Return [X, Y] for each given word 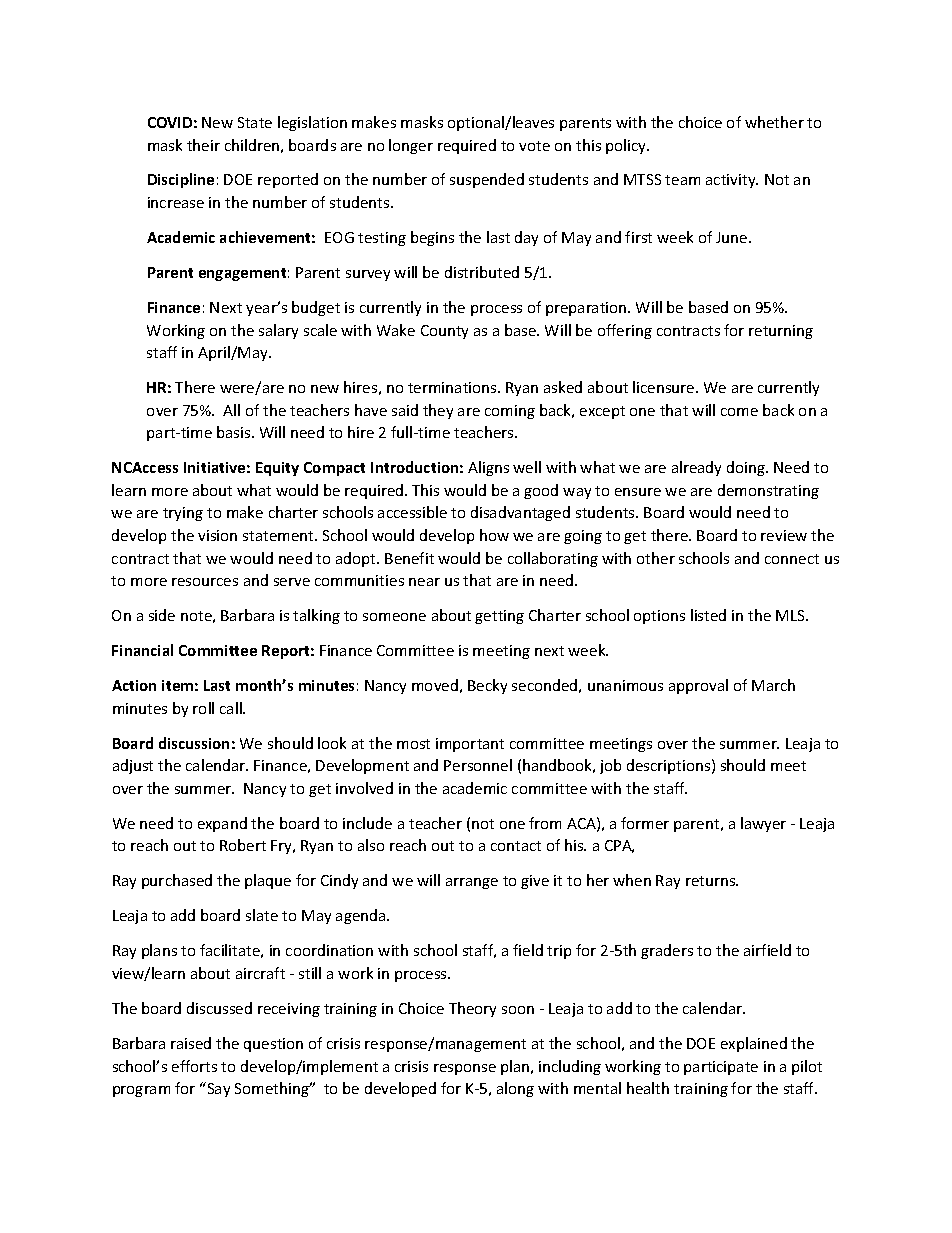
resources [205, 582]
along [515, 1089]
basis [235, 432]
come [739, 412]
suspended [487, 180]
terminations [453, 387]
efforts [194, 1066]
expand [222, 824]
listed [708, 615]
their [203, 145]
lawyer [763, 824]
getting [499, 617]
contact [516, 846]
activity [732, 181]
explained [754, 1044]
